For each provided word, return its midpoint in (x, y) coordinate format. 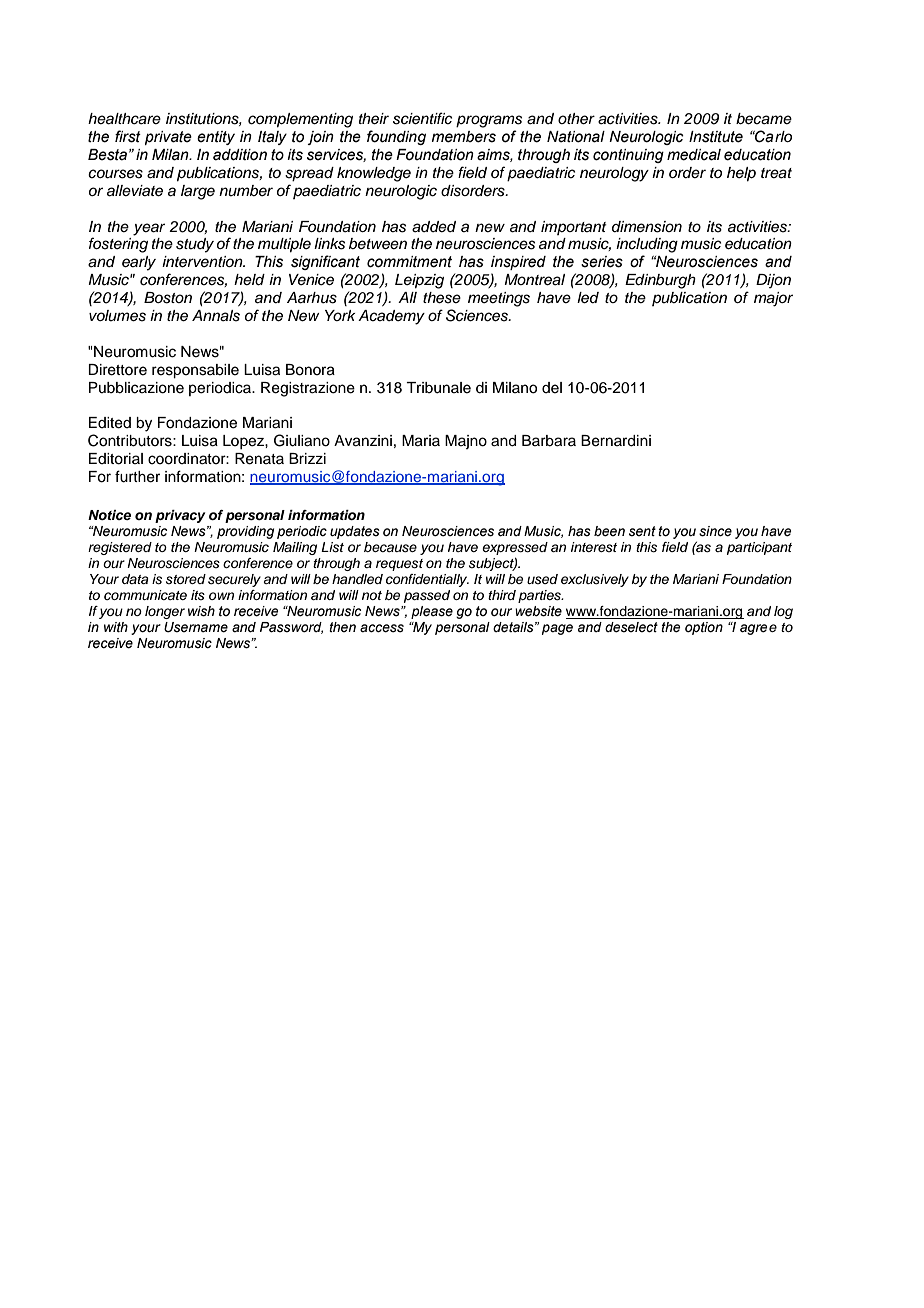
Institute (716, 137)
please (432, 612)
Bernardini (616, 441)
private (168, 138)
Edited (110, 423)
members (464, 137)
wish (201, 611)
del (552, 388)
